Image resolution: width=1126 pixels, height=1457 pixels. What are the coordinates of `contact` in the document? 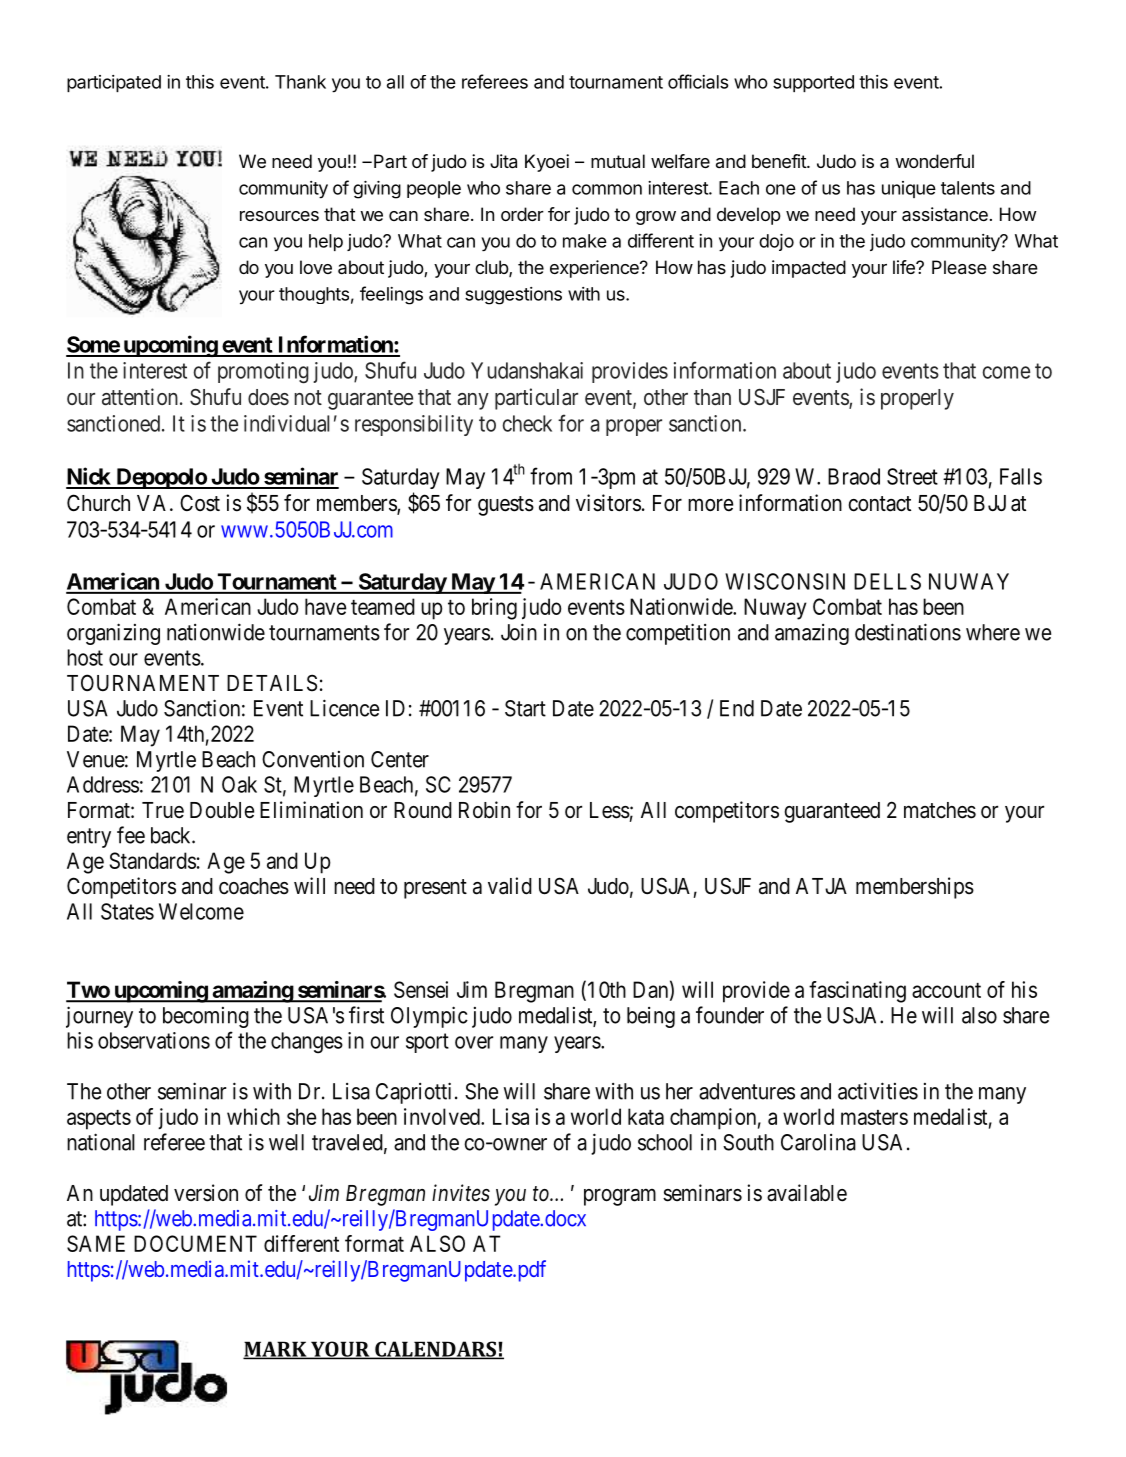 It's located at (880, 504).
